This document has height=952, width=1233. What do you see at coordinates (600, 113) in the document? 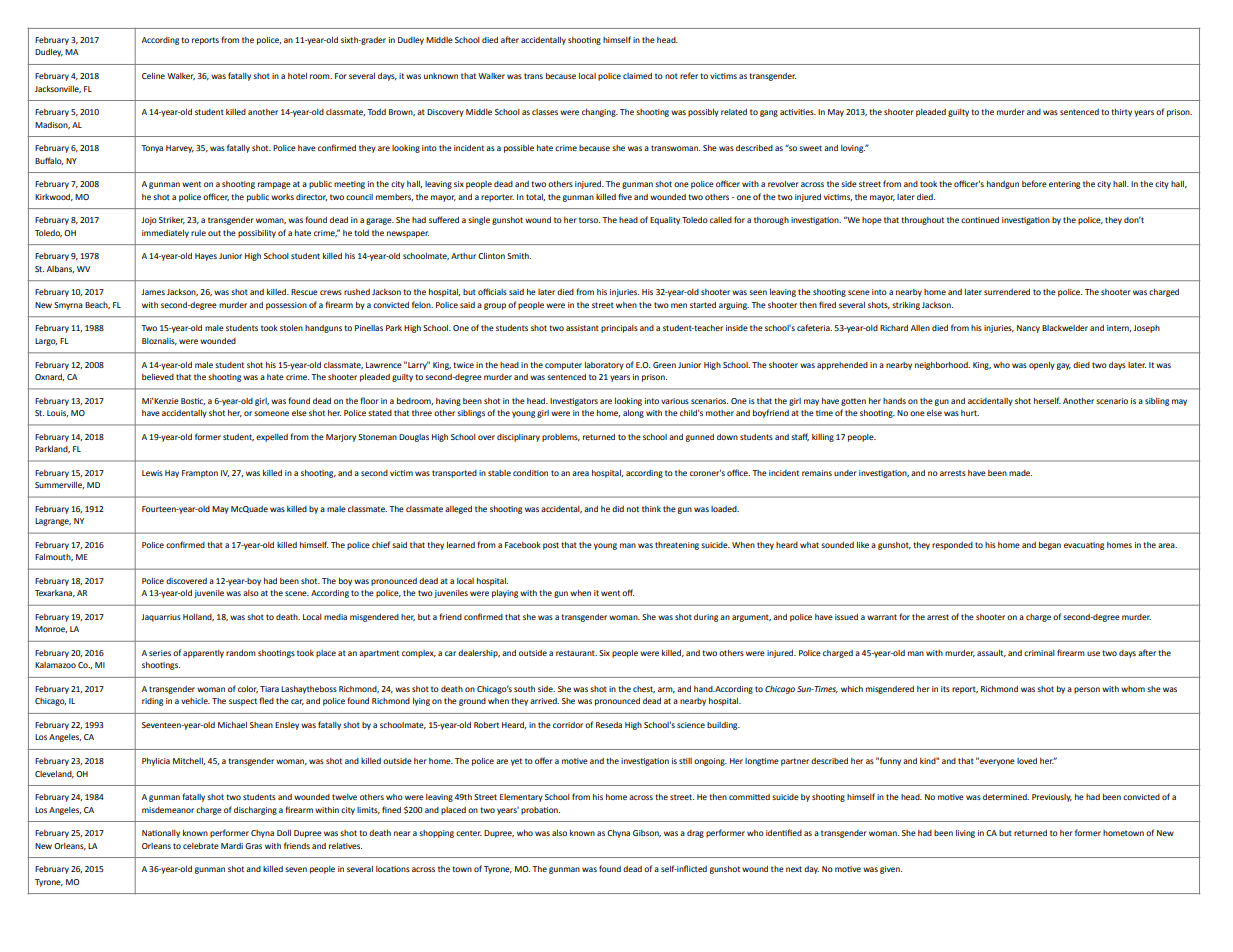
I see `changing` at bounding box center [600, 113].
